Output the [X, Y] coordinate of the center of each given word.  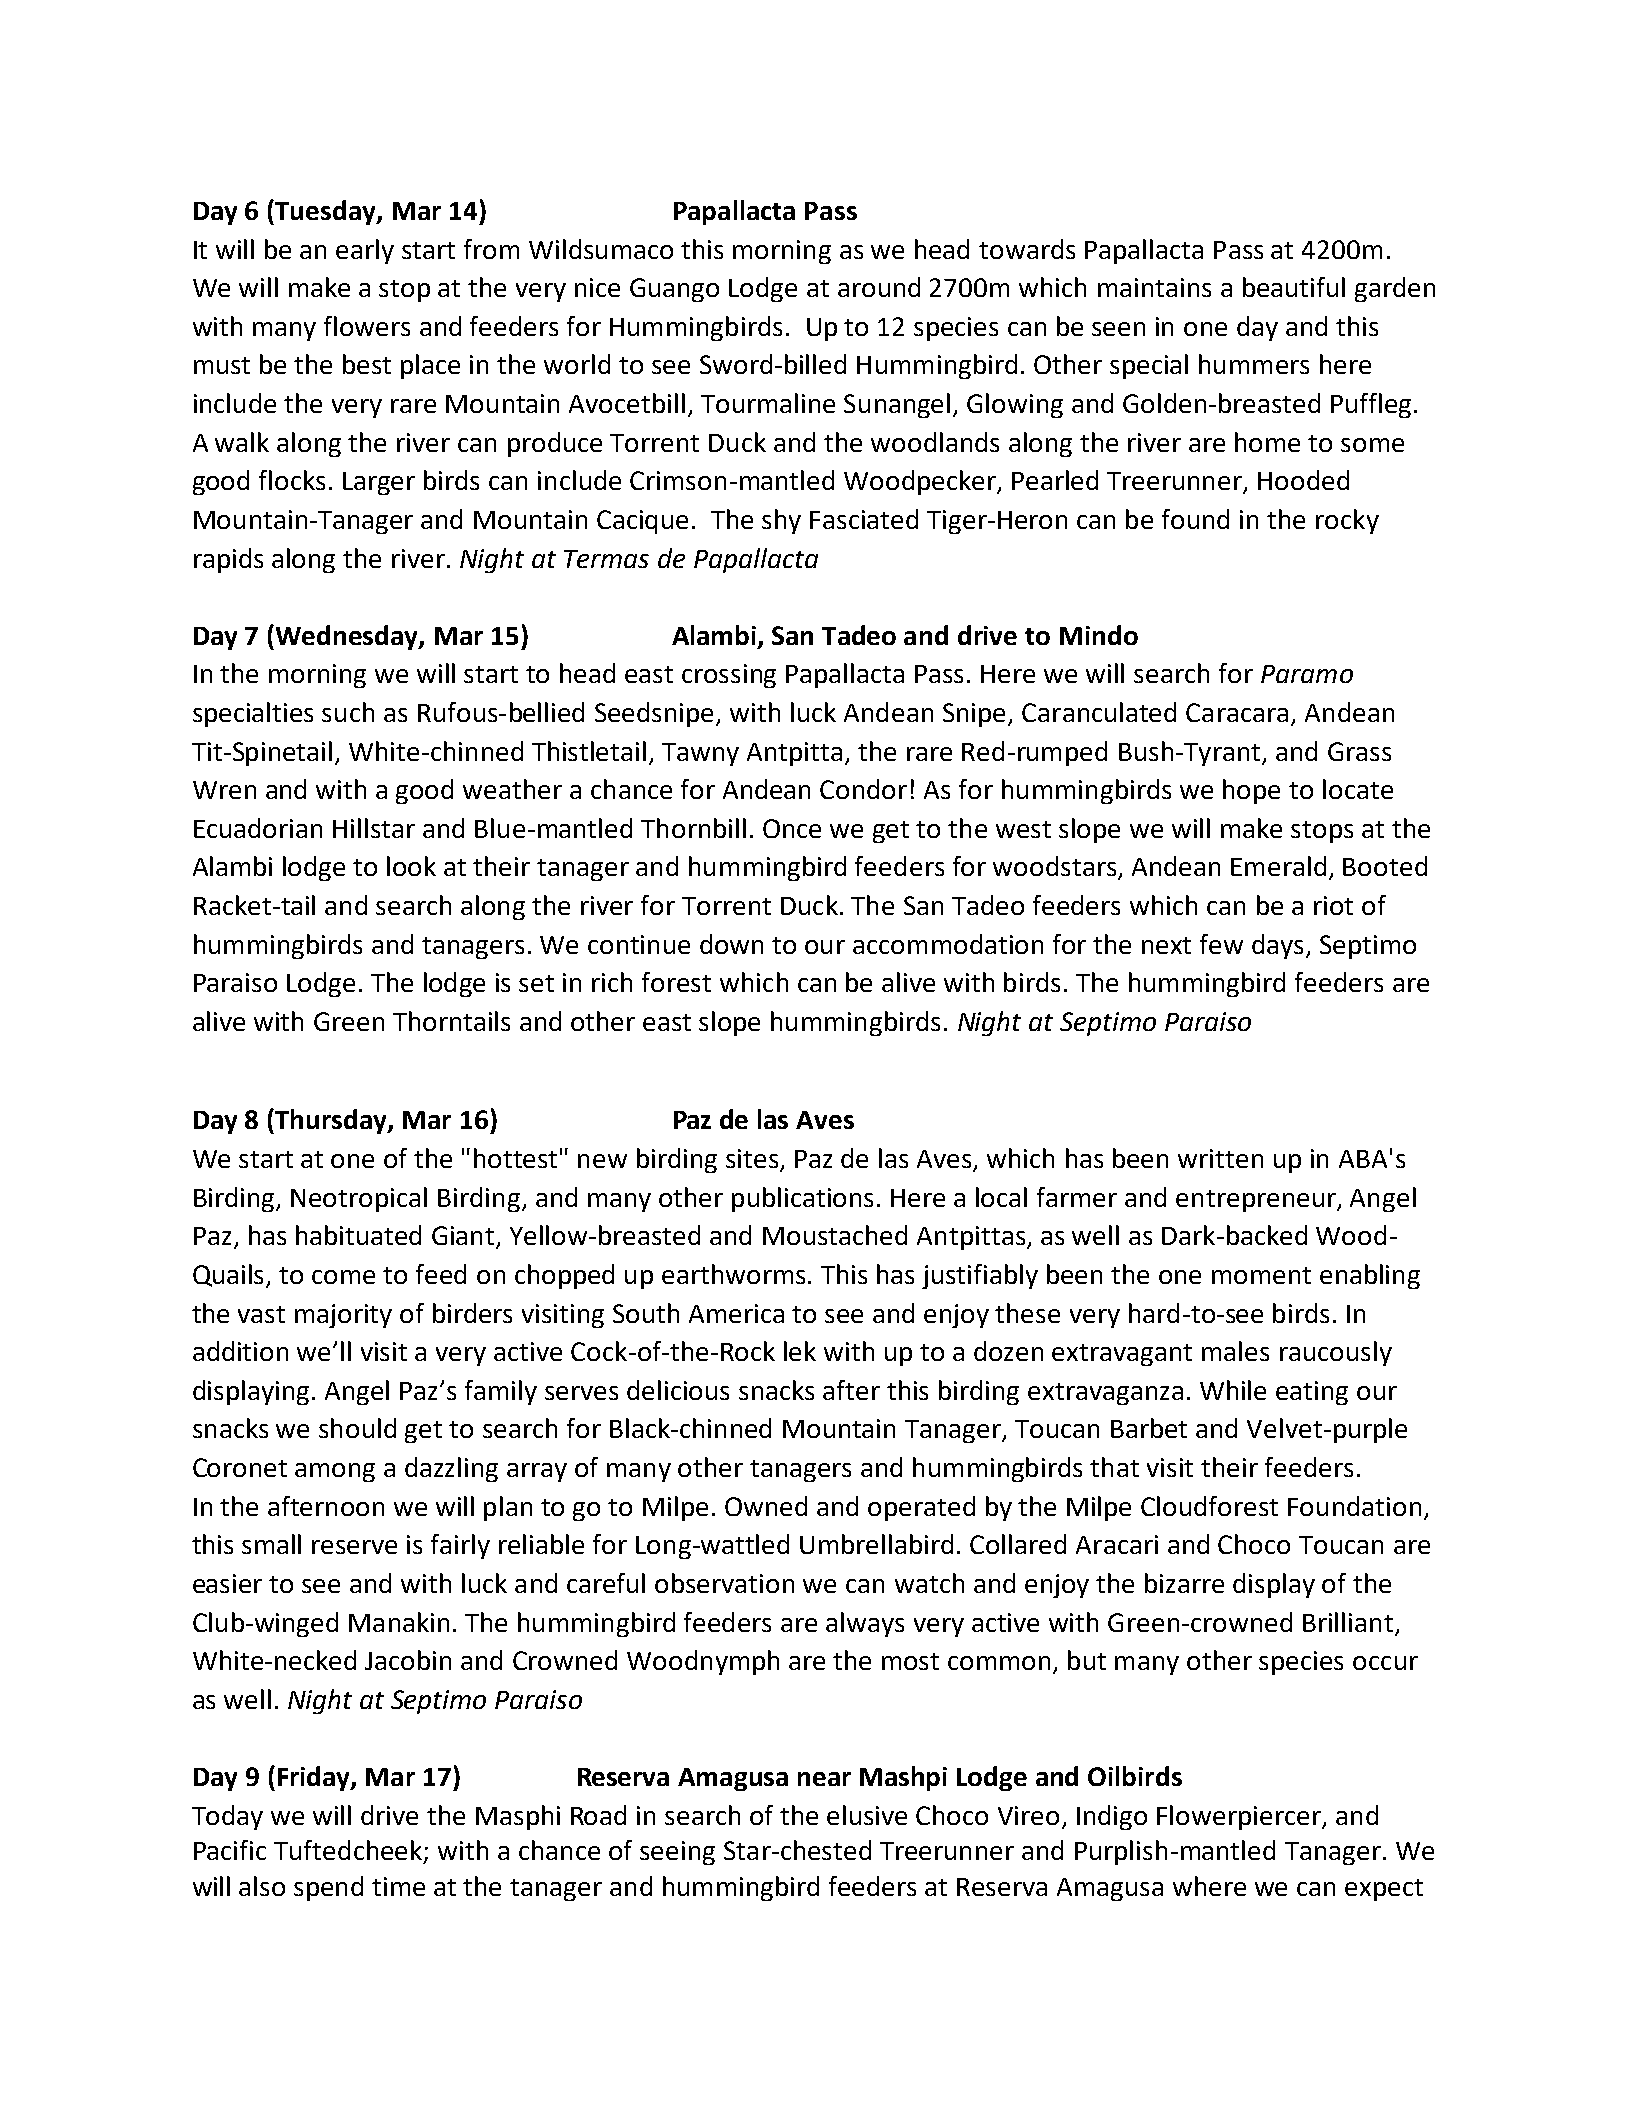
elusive [867, 1815]
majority [343, 1316]
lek [800, 1351]
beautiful [1294, 287]
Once [792, 828]
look [411, 866]
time [398, 1886]
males [1235, 1351]
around [879, 287]
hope [1251, 791]
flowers [367, 326]
